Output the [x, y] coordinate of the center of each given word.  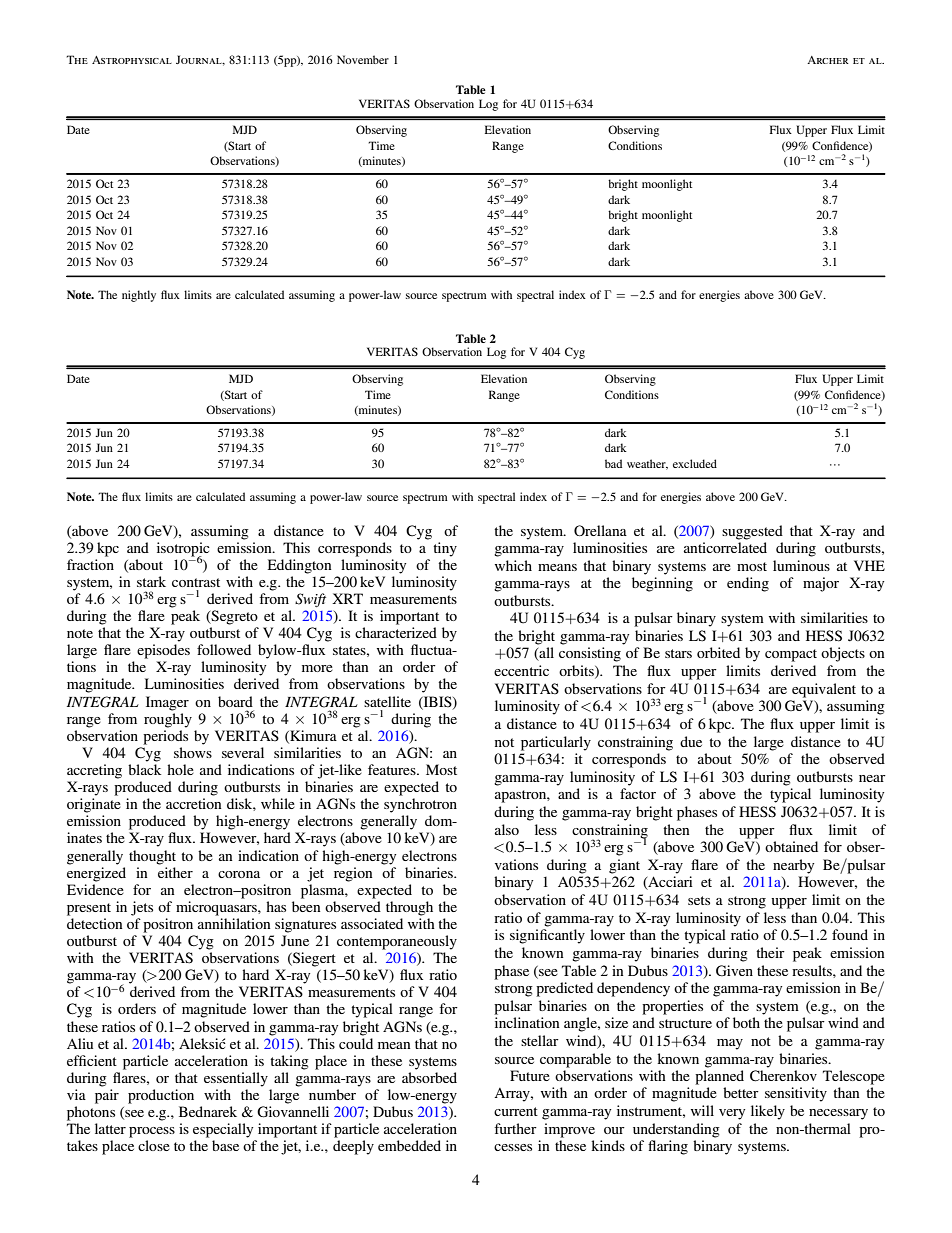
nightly [139, 296]
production [161, 1096]
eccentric [521, 670]
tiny [445, 549]
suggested [752, 532]
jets [142, 908]
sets [699, 900]
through [409, 908]
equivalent [824, 690]
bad [613, 463]
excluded [695, 463]
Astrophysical [132, 60]
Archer [828, 60]
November [363, 59]
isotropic [183, 550]
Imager [167, 703]
